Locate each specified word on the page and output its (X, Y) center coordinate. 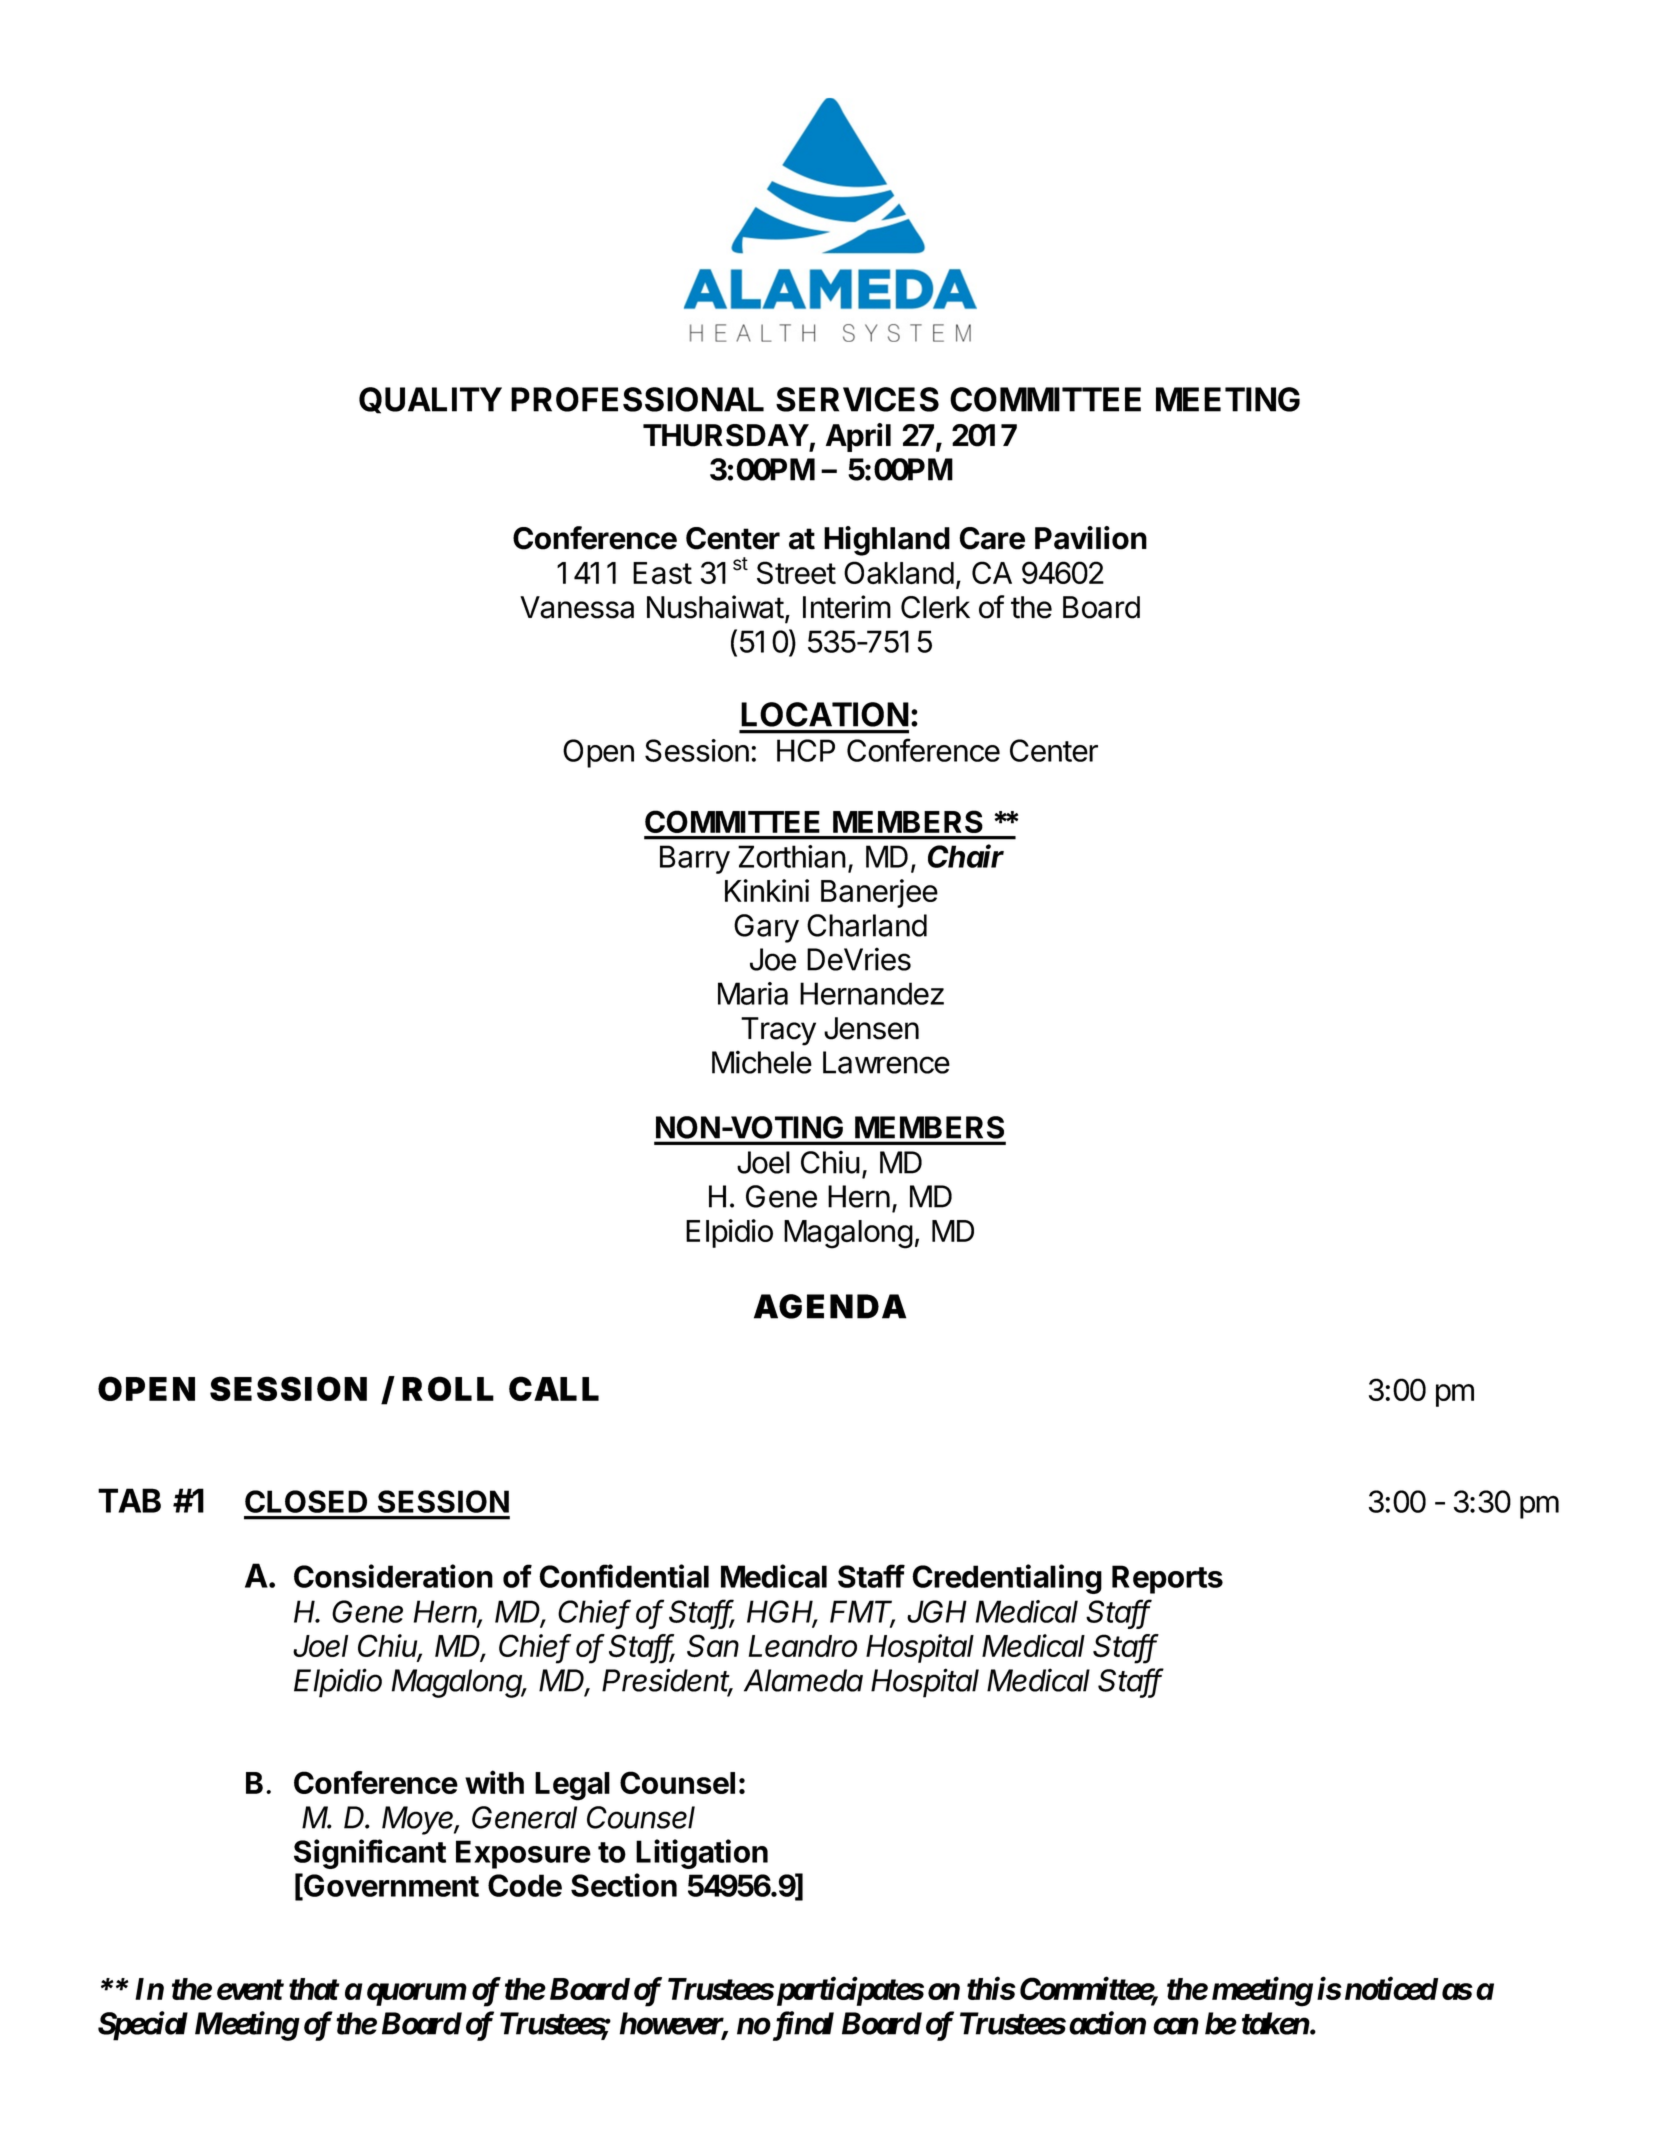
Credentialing (1007, 1579)
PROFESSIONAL (637, 399)
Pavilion (1091, 538)
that (314, 1989)
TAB (129, 1500)
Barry (695, 859)
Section (624, 1885)
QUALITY (430, 400)
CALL (554, 1388)
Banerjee (879, 893)
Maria (753, 993)
